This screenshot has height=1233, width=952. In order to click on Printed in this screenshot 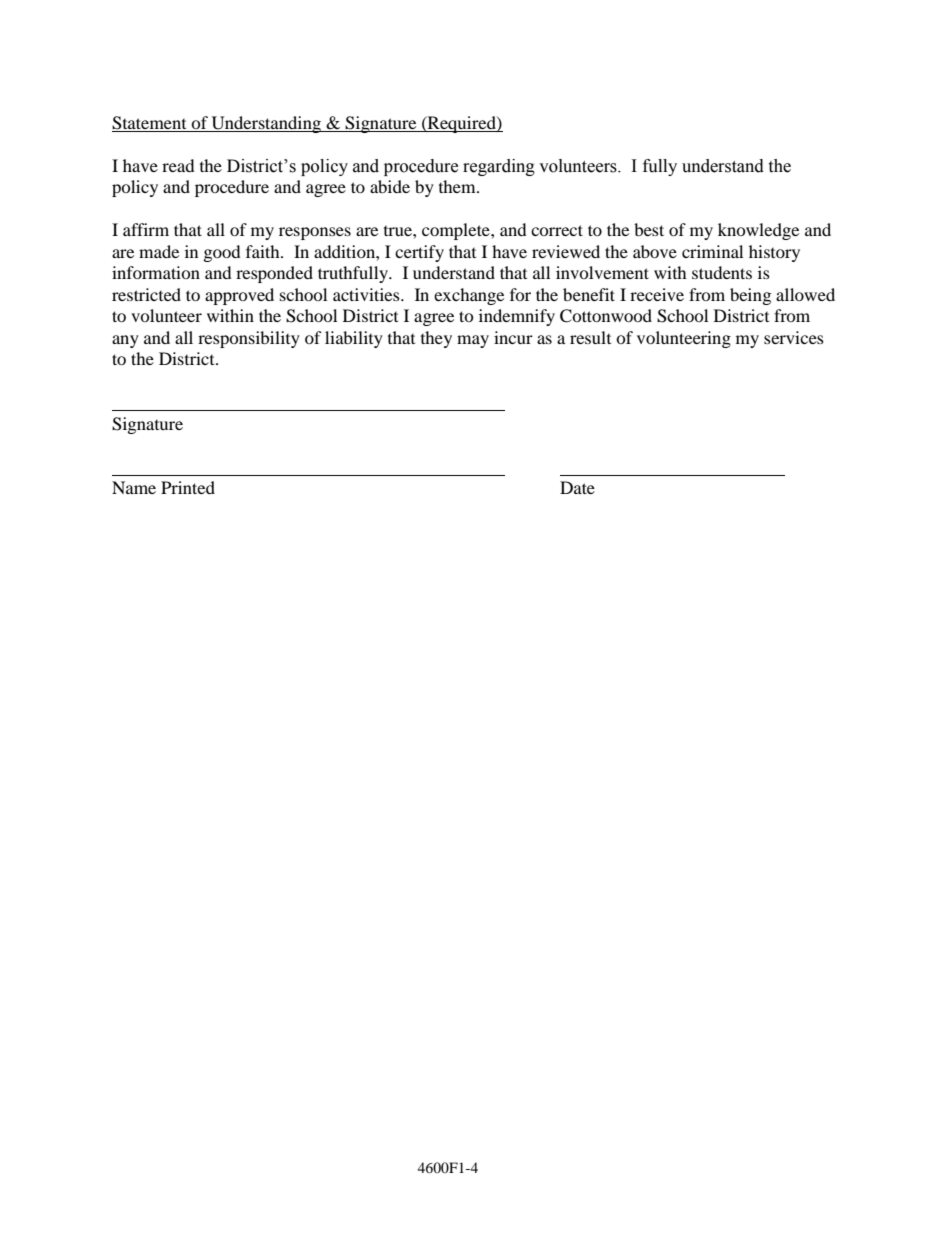, I will do `click(188, 487)`.
